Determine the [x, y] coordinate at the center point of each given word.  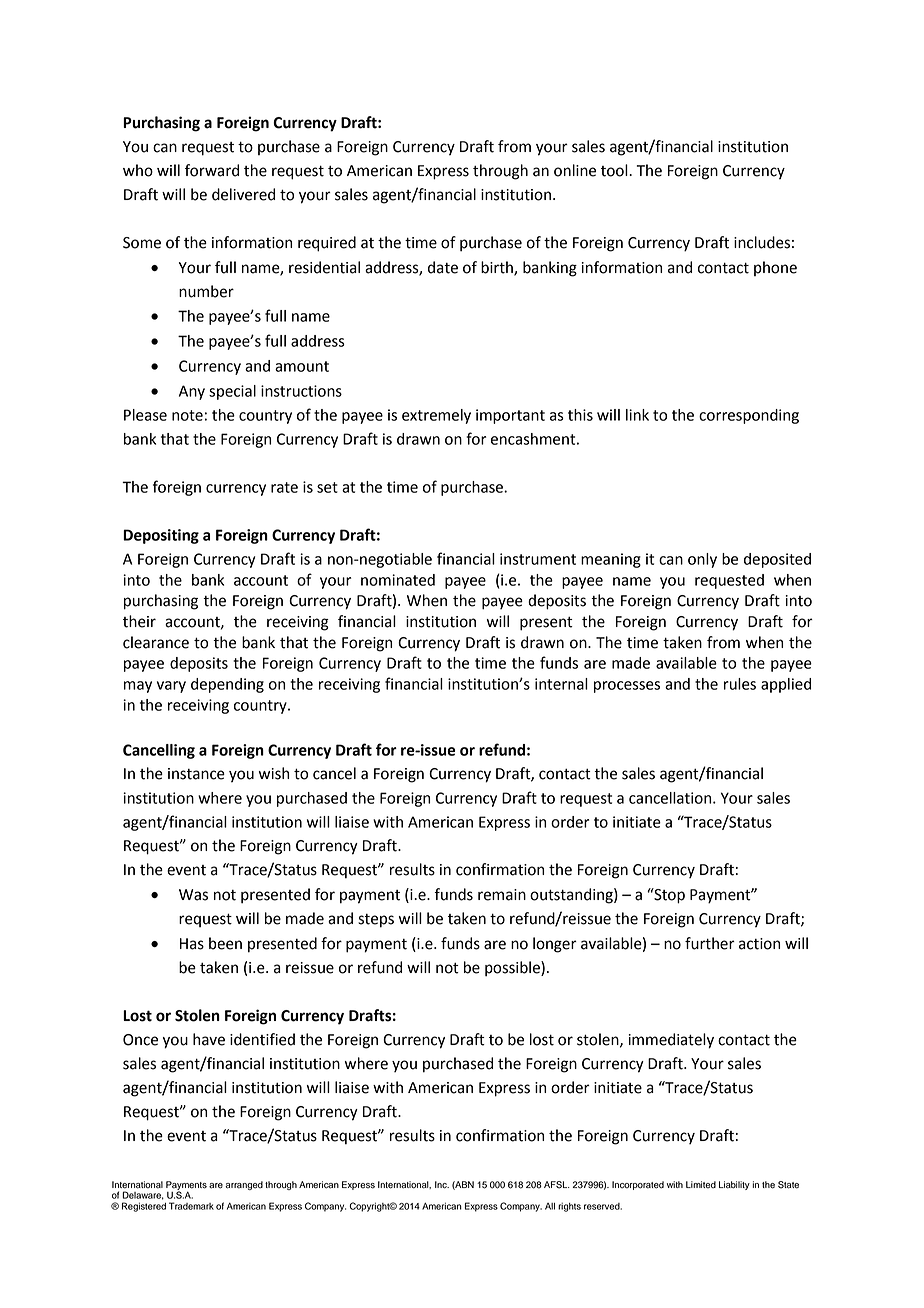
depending [227, 685]
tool [615, 170]
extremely [436, 416]
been [225, 943]
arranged [244, 1185]
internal [561, 684]
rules [740, 684]
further [710, 943]
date [443, 267]
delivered [243, 194]
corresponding [749, 416]
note [187, 415]
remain [502, 895]
